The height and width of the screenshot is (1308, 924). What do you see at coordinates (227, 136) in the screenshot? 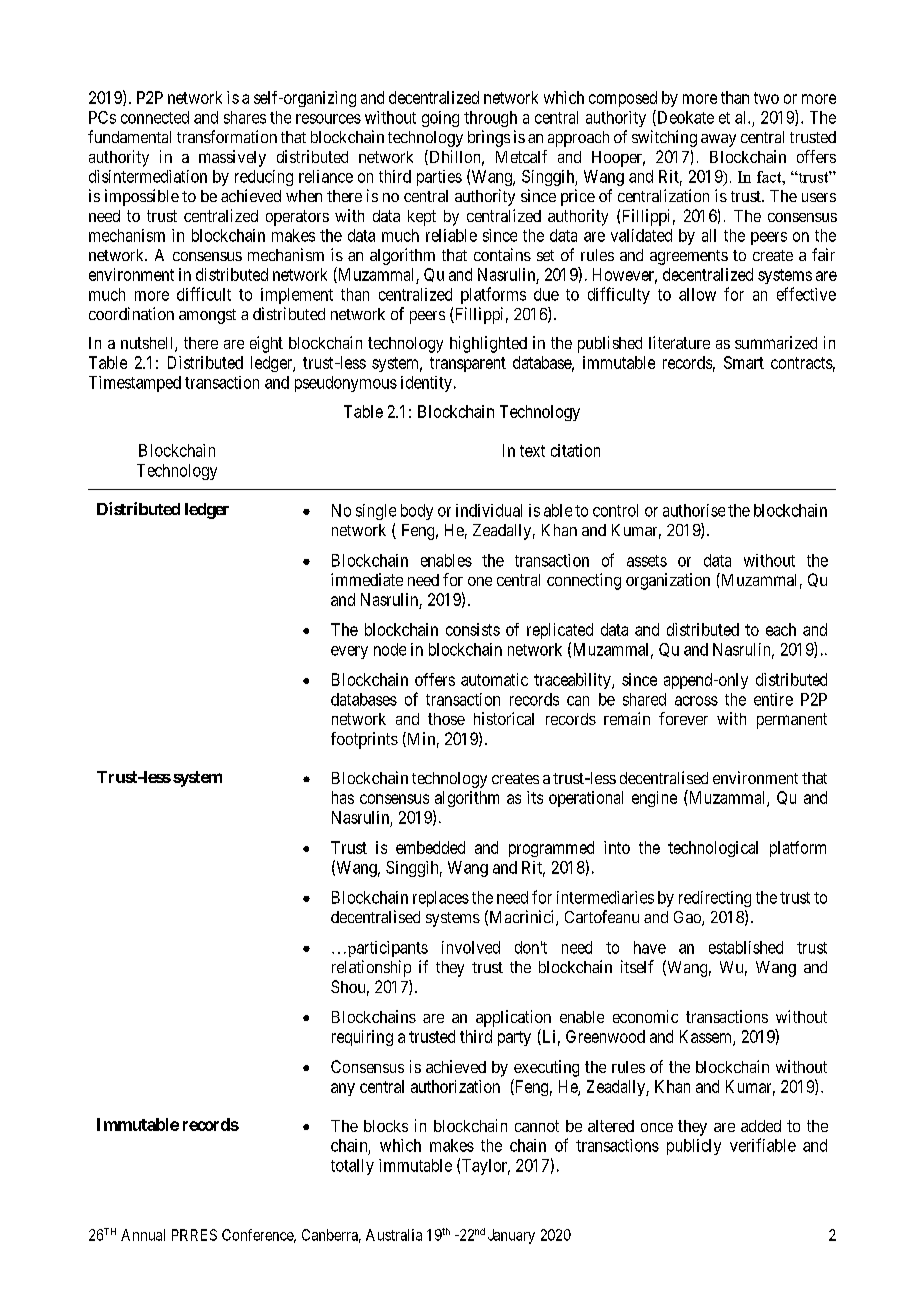
I see `transformation` at bounding box center [227, 136].
